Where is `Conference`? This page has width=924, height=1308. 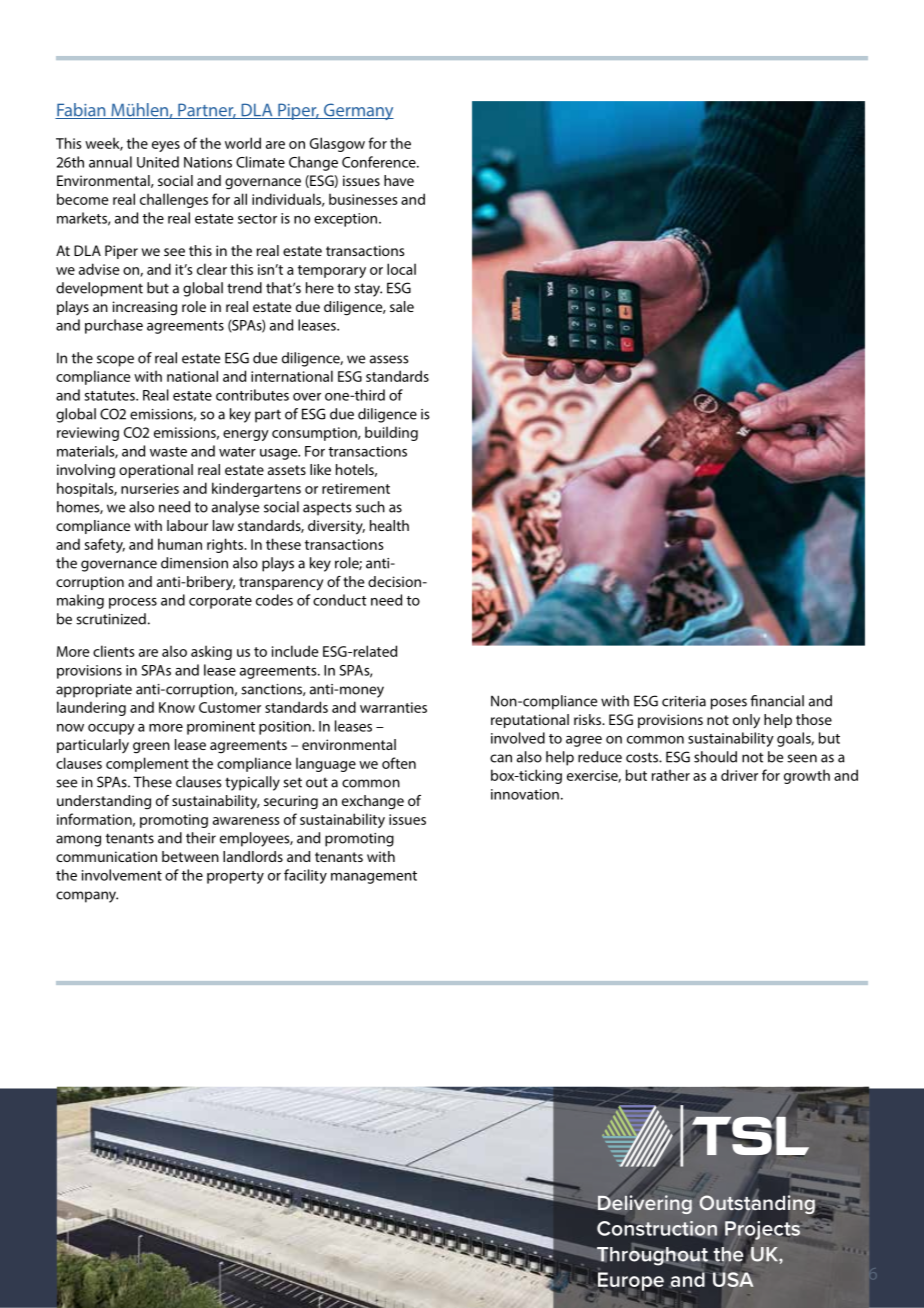 Conference is located at coordinates (380, 162).
